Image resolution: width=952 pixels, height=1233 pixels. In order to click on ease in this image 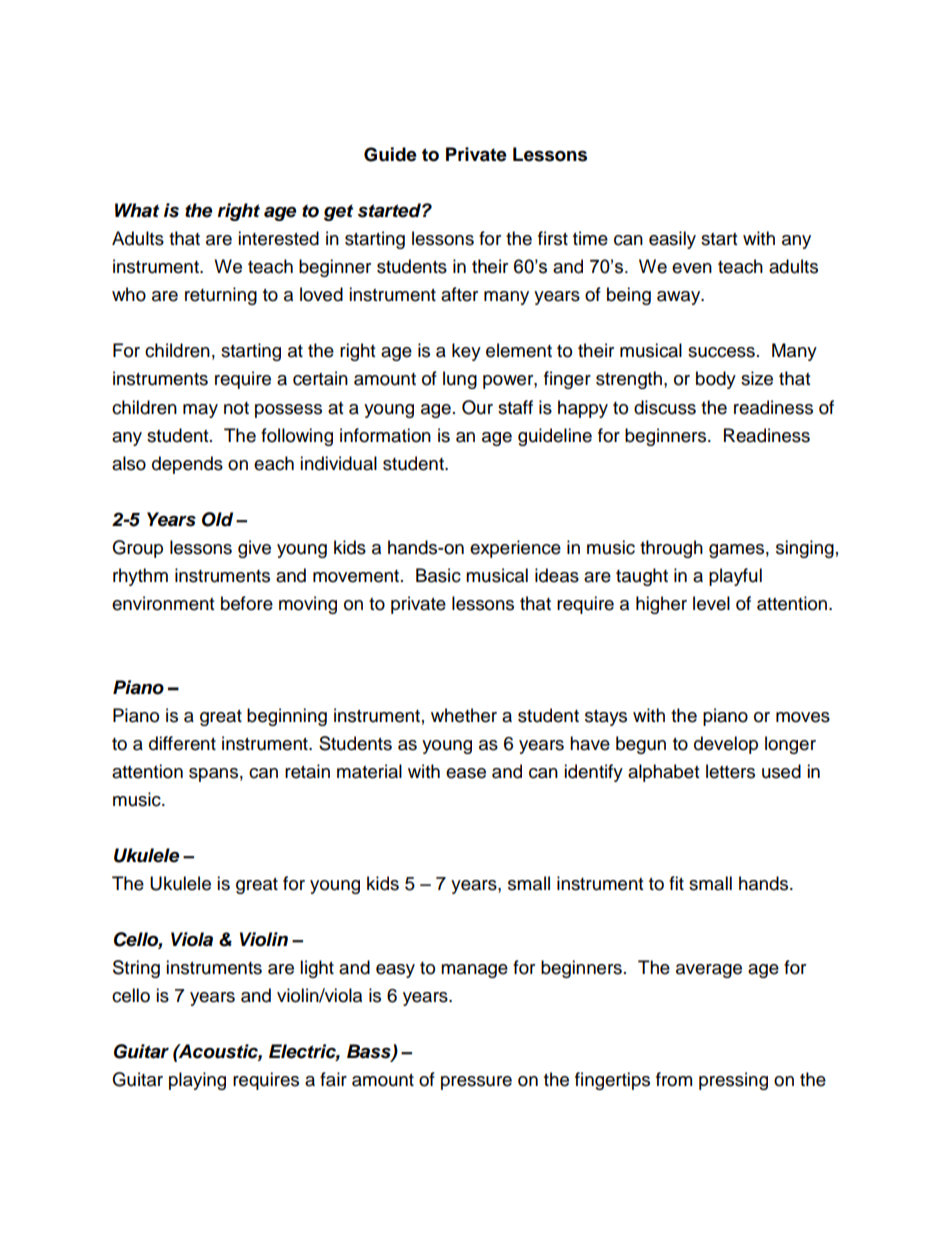, I will do `click(466, 773)`.
